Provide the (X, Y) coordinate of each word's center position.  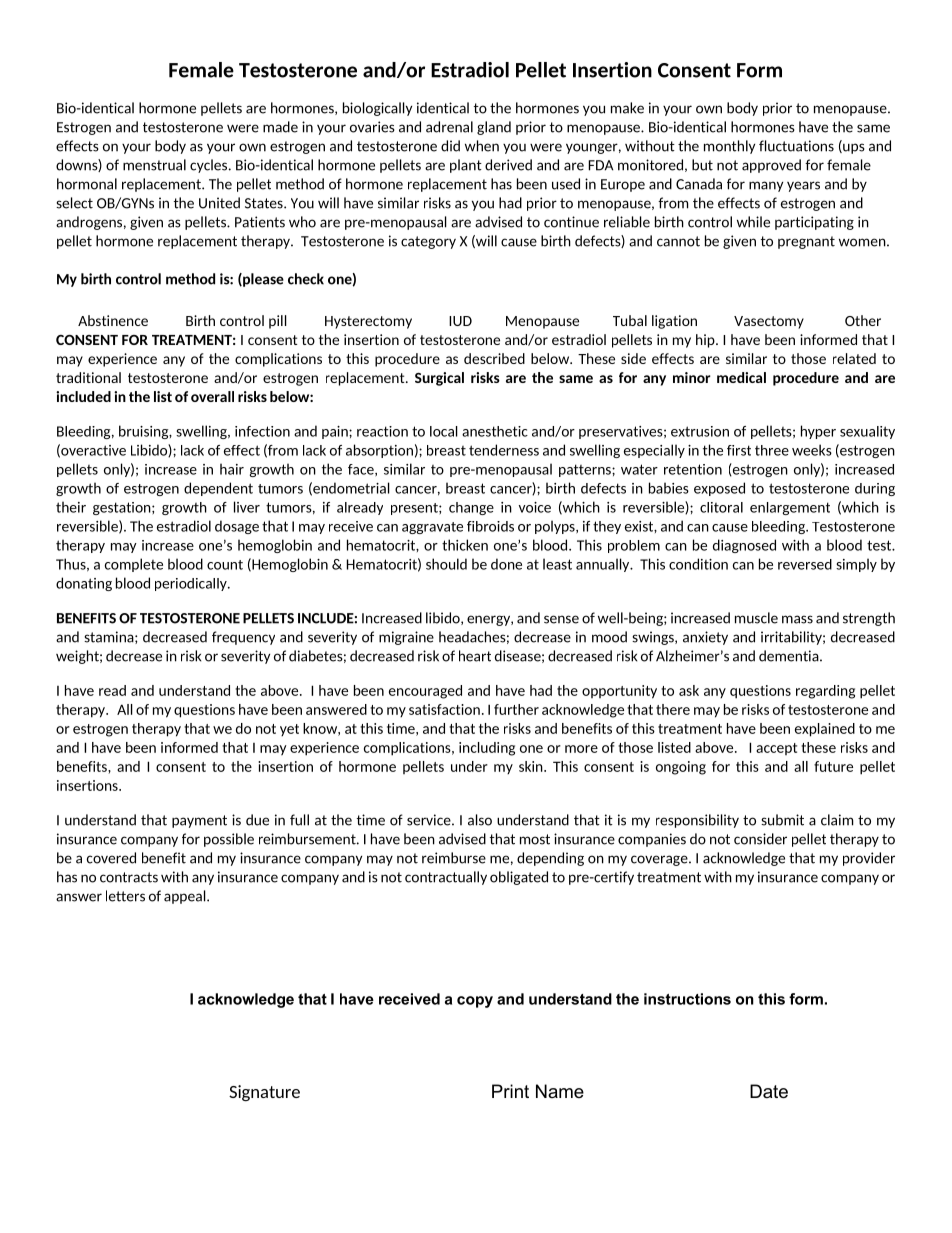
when (482, 146)
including (487, 749)
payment (199, 821)
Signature (264, 1093)
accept (776, 749)
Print (510, 1091)
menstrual (154, 165)
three (772, 450)
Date (769, 1091)
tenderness (504, 450)
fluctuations (796, 146)
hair (232, 469)
